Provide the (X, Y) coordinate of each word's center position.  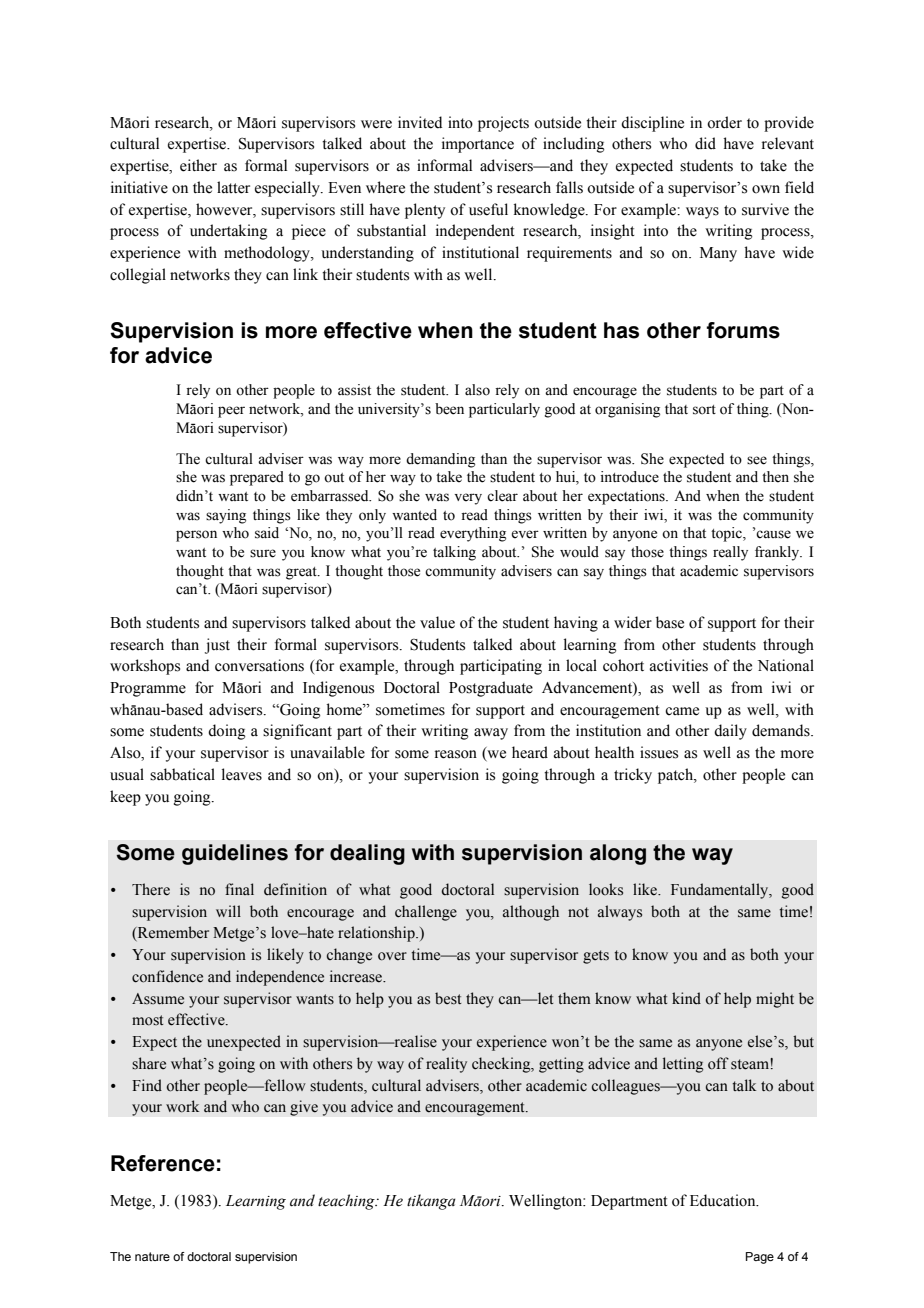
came (682, 711)
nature (152, 1256)
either (198, 165)
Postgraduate (491, 689)
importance (478, 145)
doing (227, 732)
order (724, 122)
